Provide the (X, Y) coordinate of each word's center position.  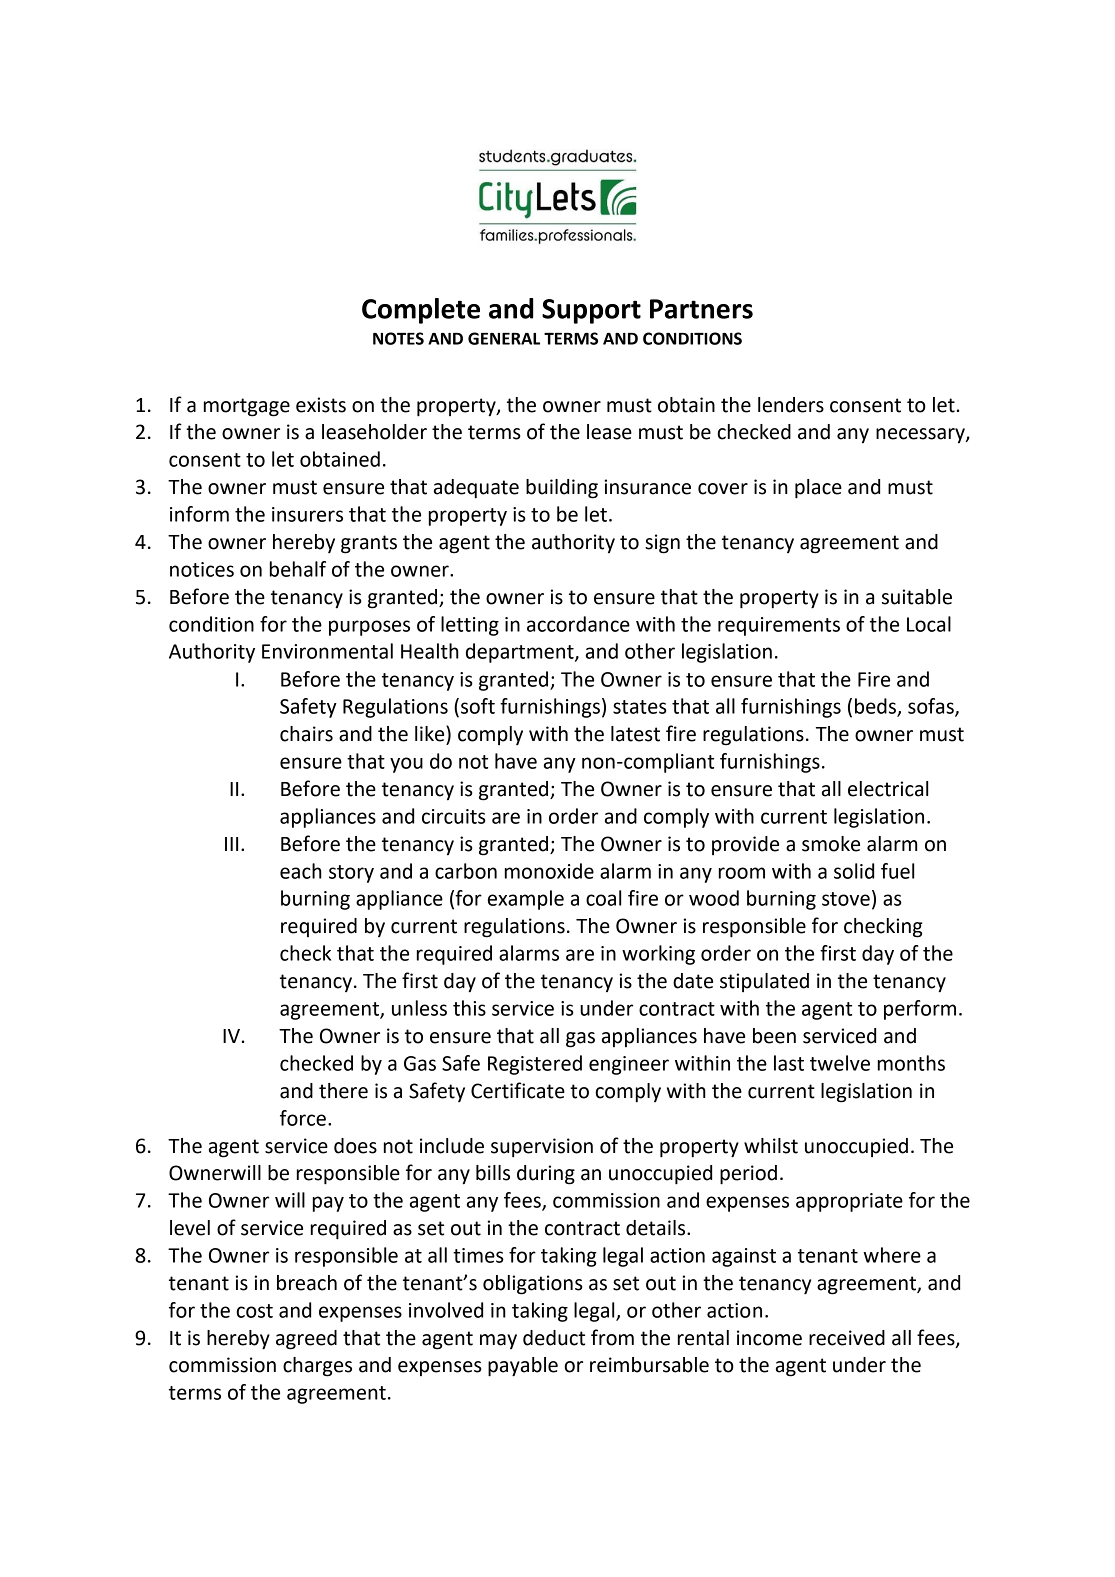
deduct (554, 1338)
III (231, 844)
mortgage (247, 407)
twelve (840, 1063)
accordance (578, 624)
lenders (791, 405)
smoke (831, 844)
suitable (917, 597)
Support (591, 311)
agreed (306, 1340)
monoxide (549, 871)
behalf (298, 569)
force (303, 1118)
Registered (535, 1065)
